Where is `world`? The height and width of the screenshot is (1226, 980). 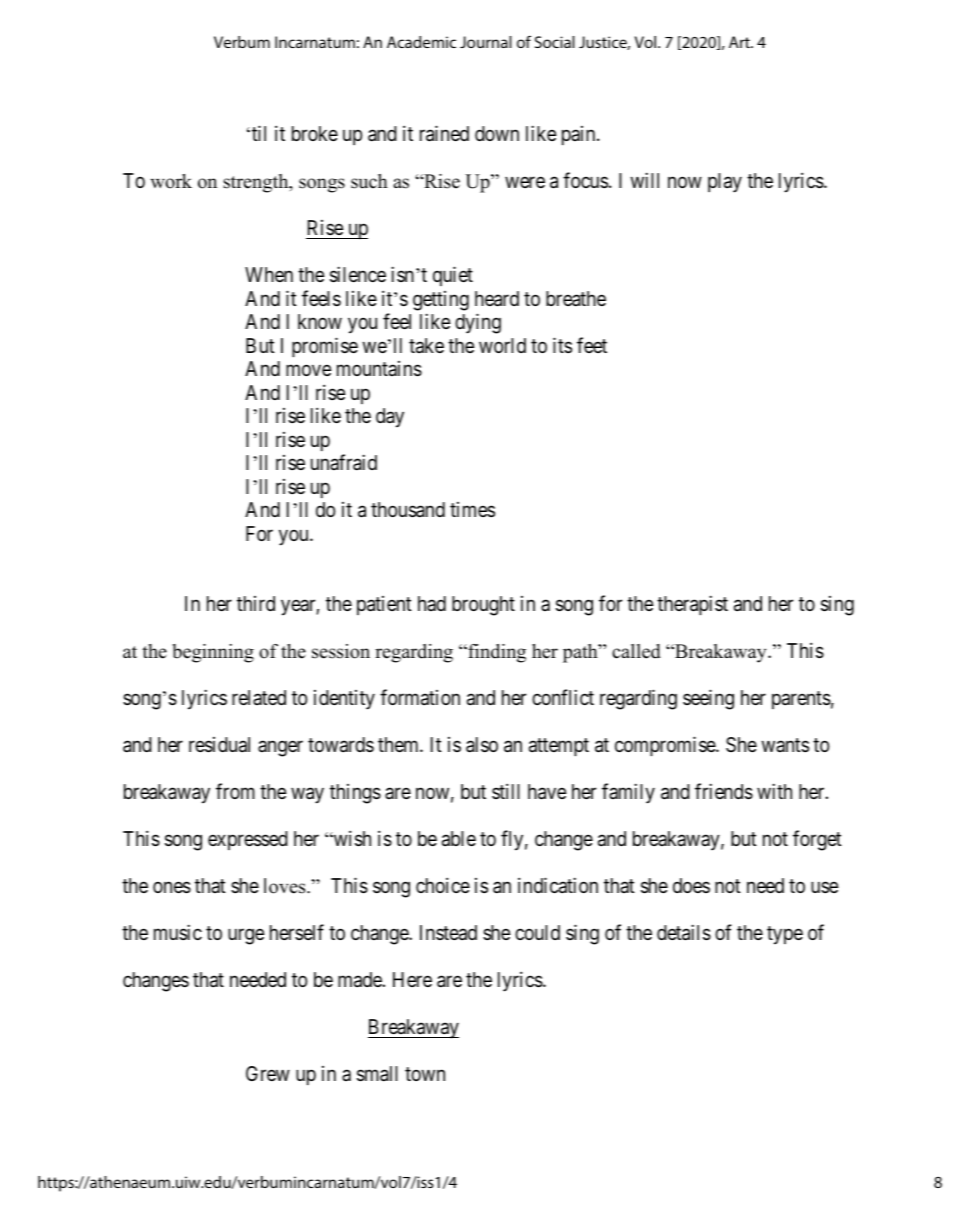 world is located at coordinates (502, 345).
